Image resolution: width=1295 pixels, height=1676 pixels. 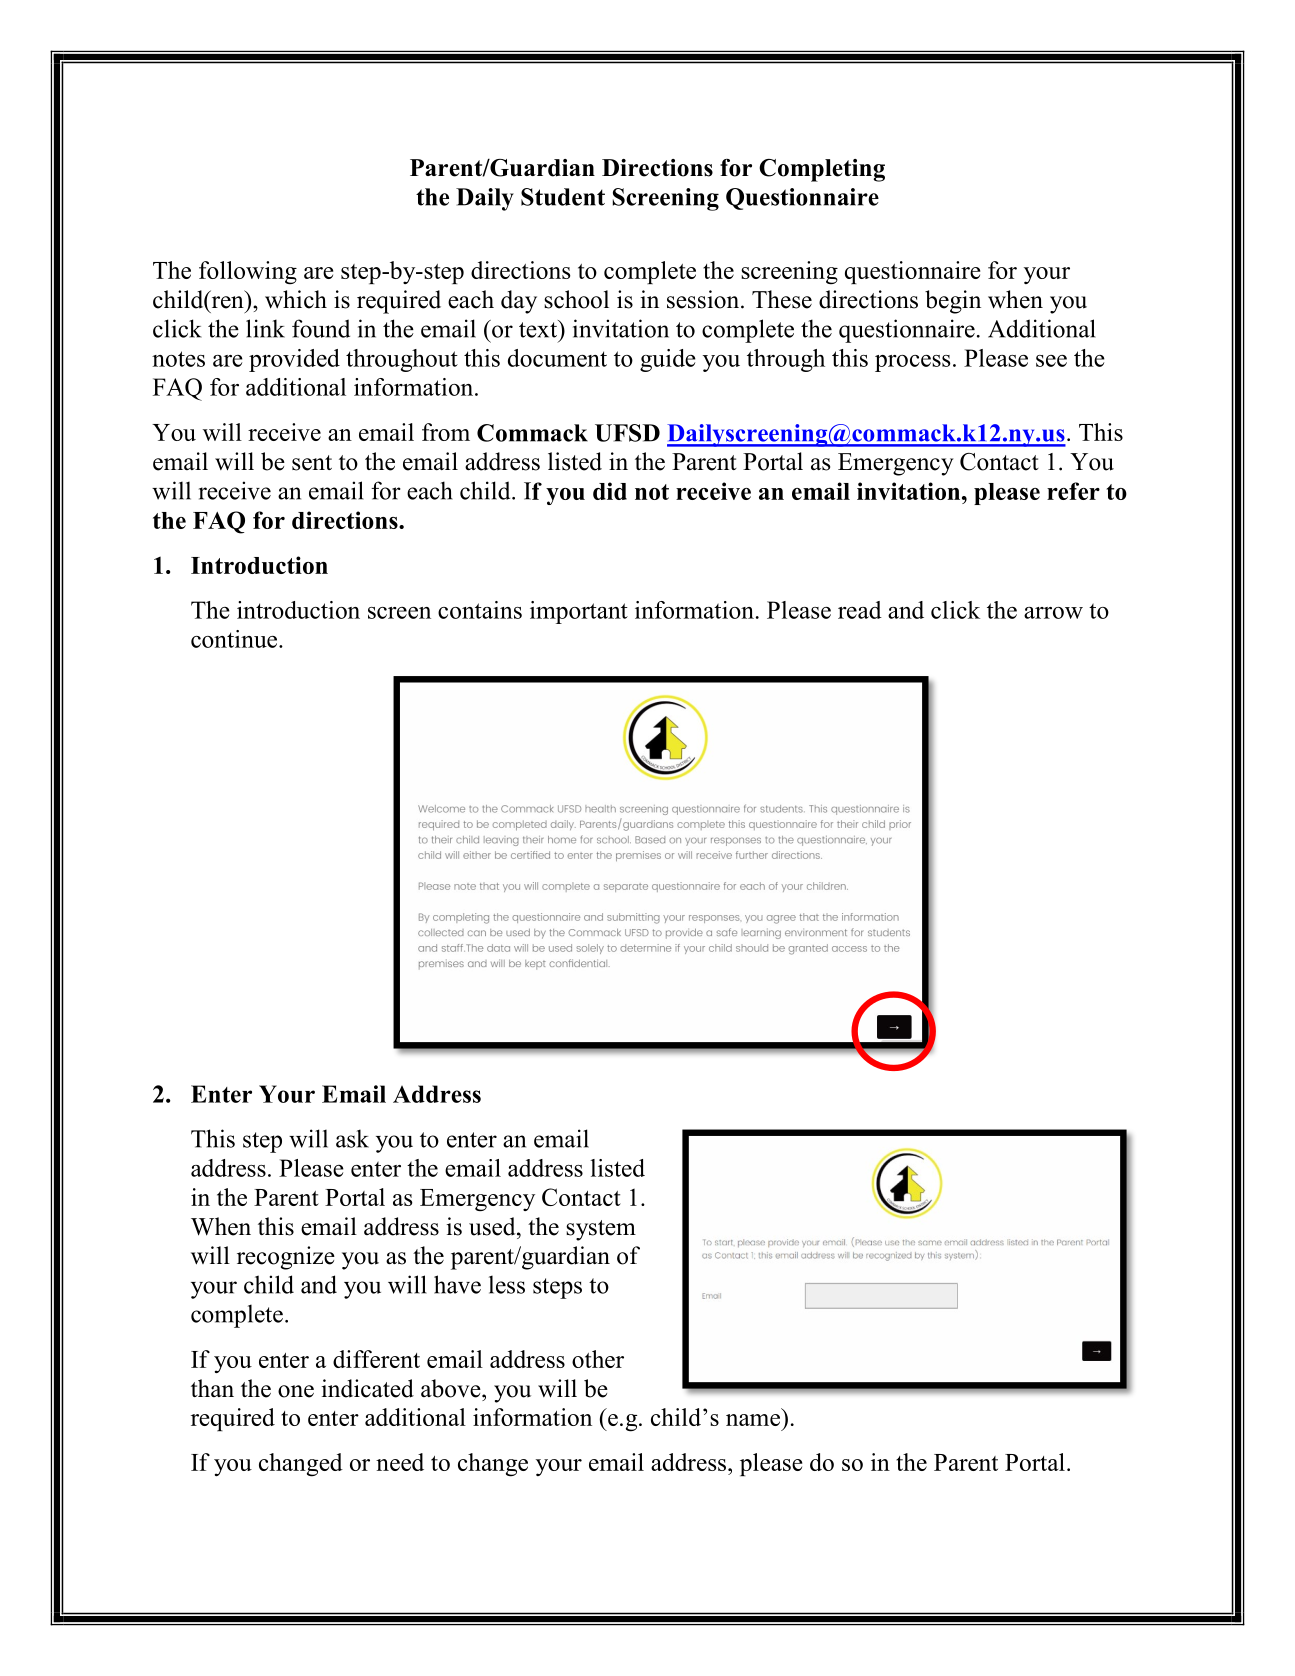 I want to click on important, so click(x=579, y=612).
